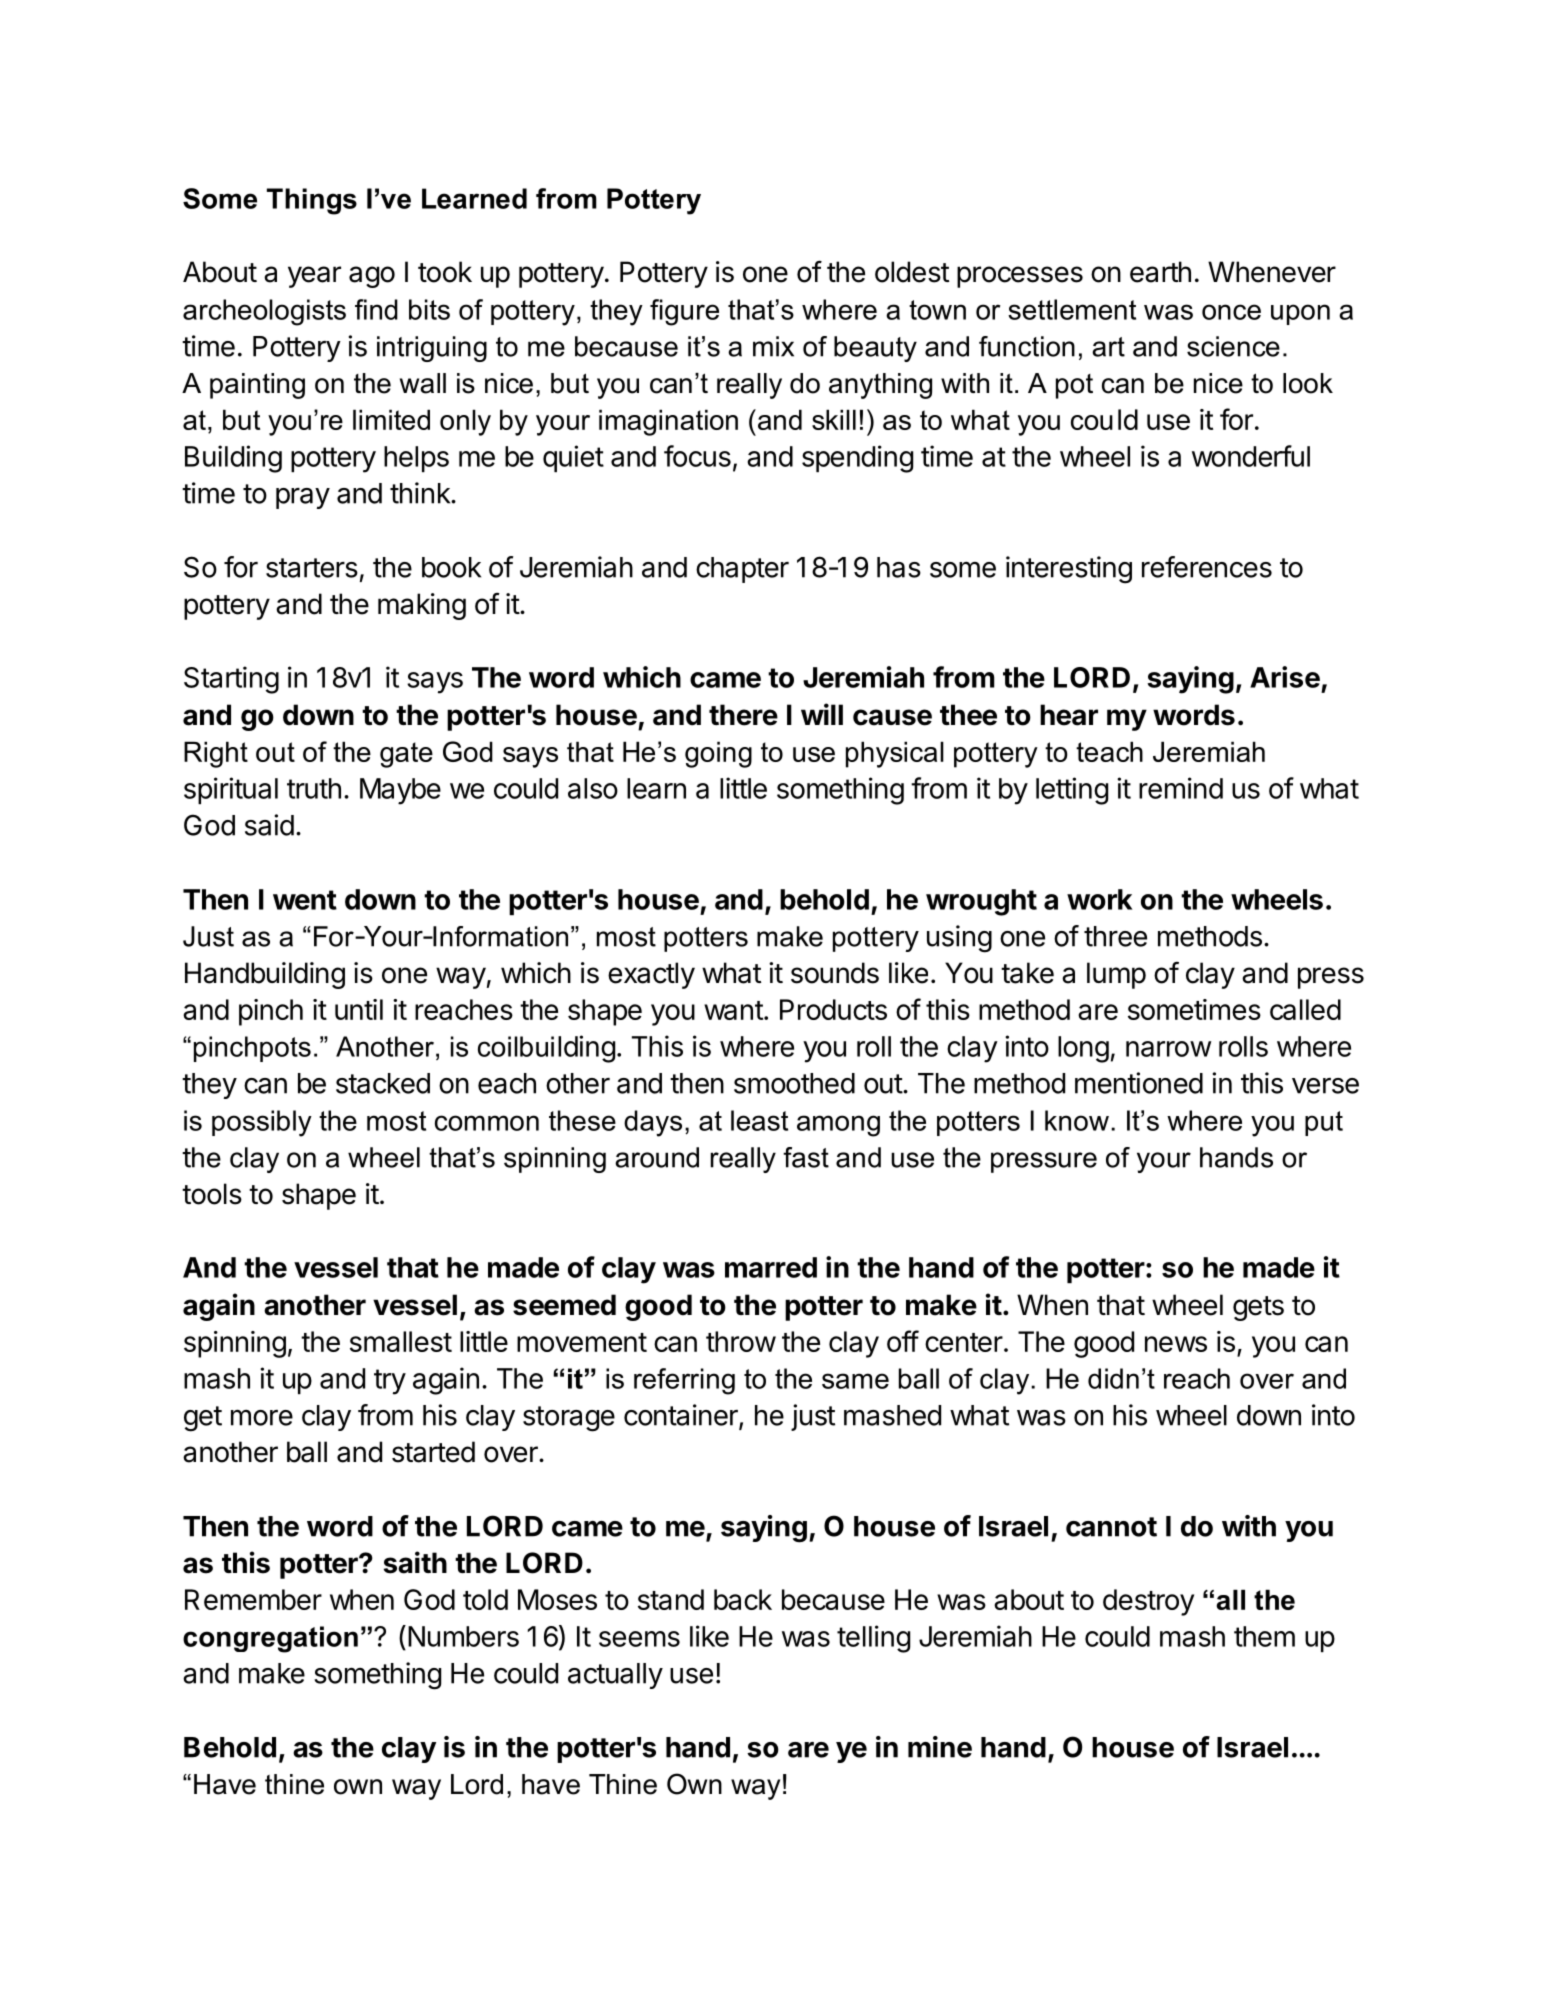 The height and width of the screenshot is (2007, 1551). I want to click on news, so click(1176, 1344).
